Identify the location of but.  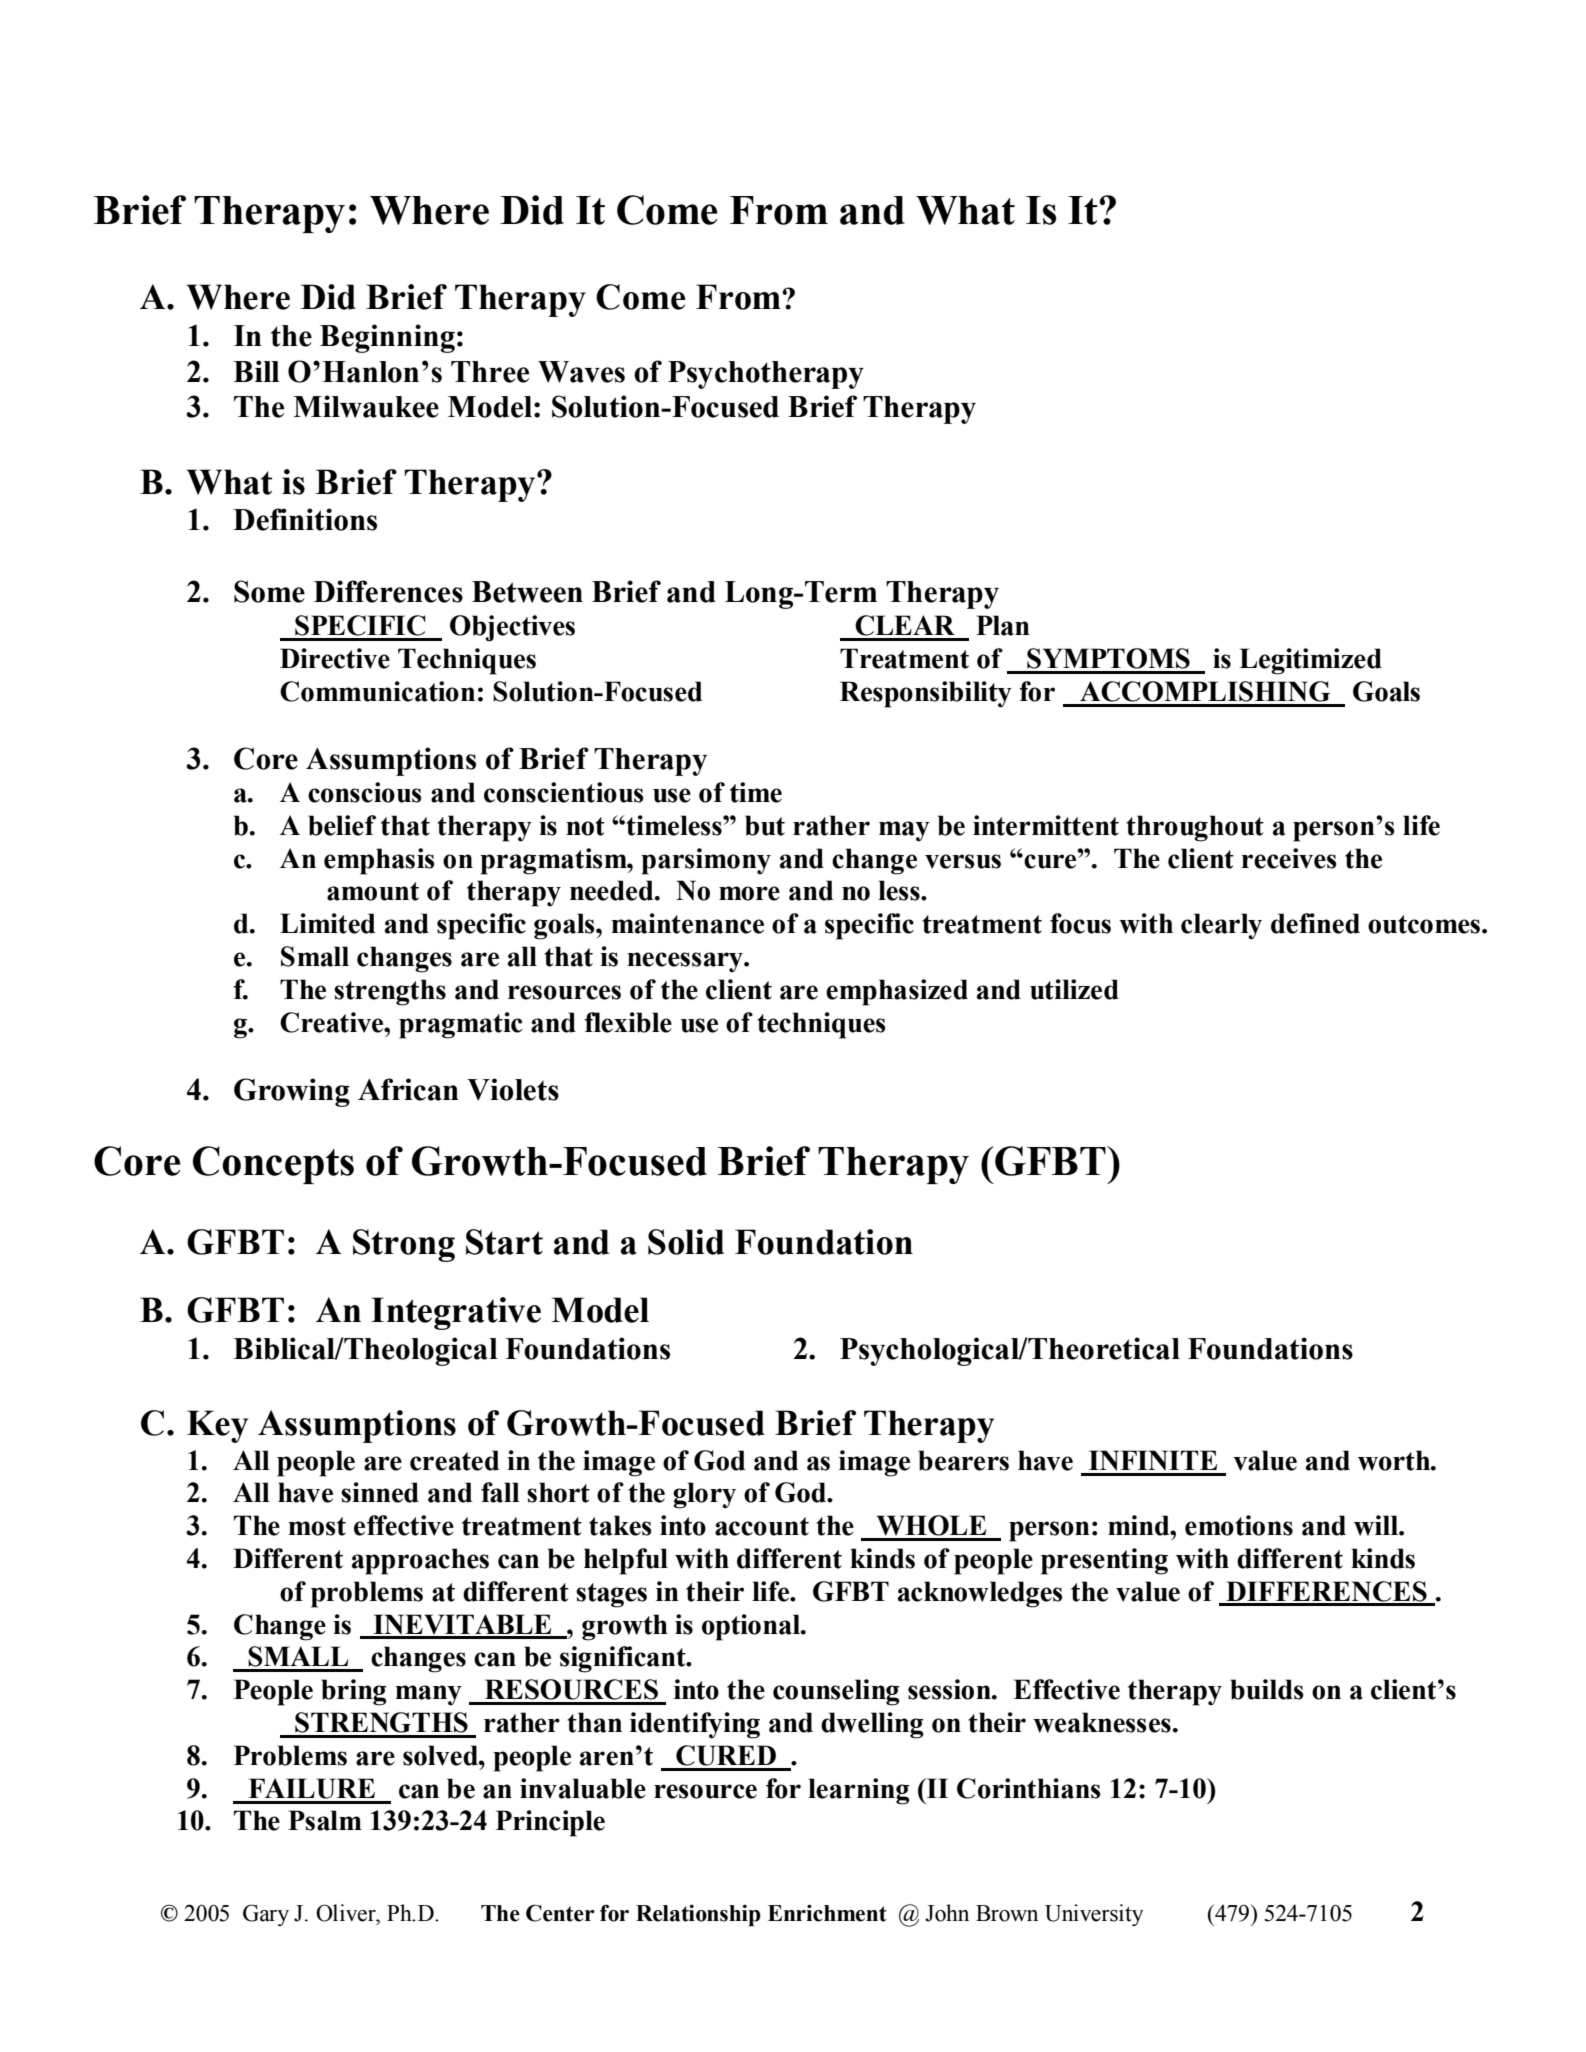
(765, 825).
